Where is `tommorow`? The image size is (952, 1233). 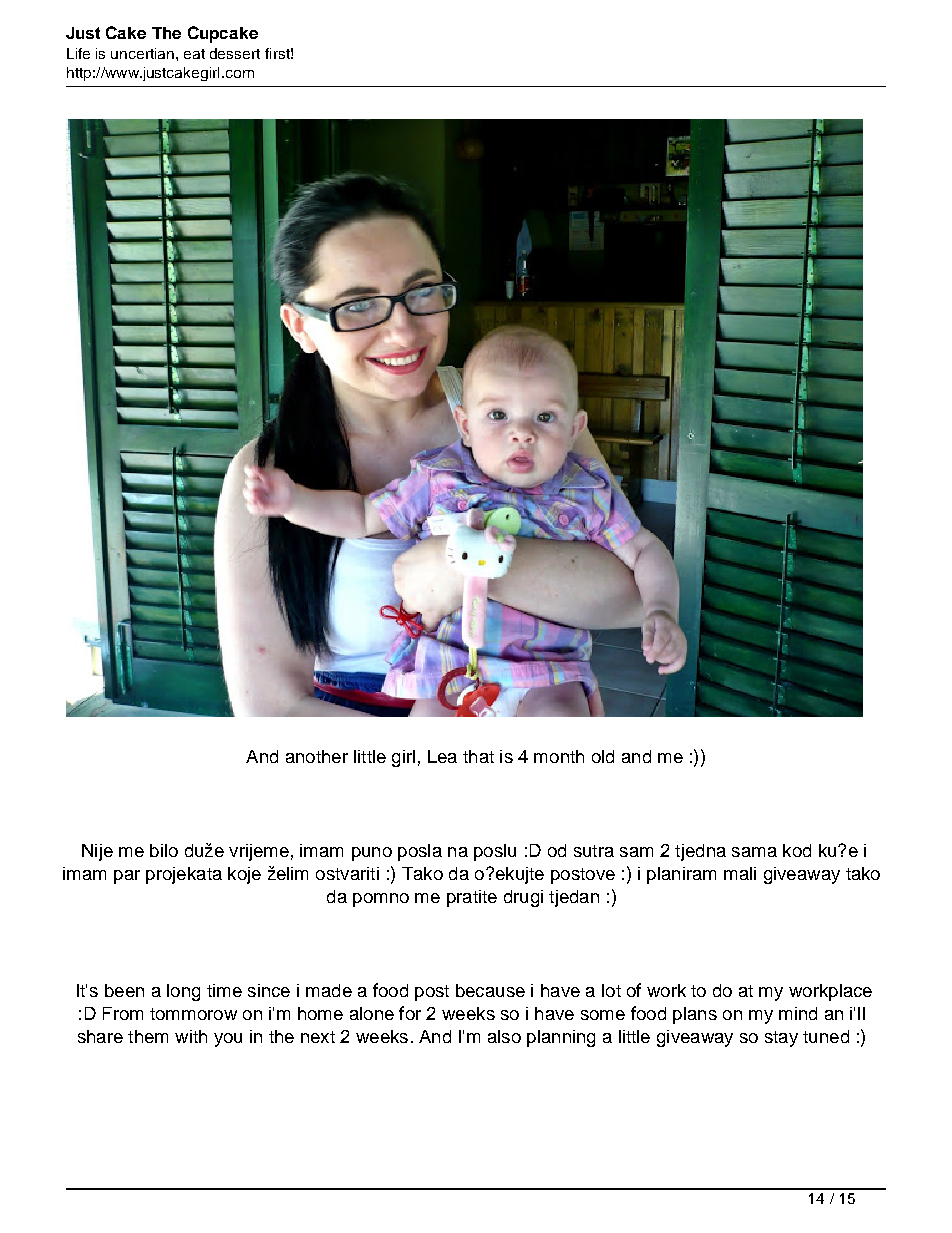 tommorow is located at coordinates (193, 1014).
